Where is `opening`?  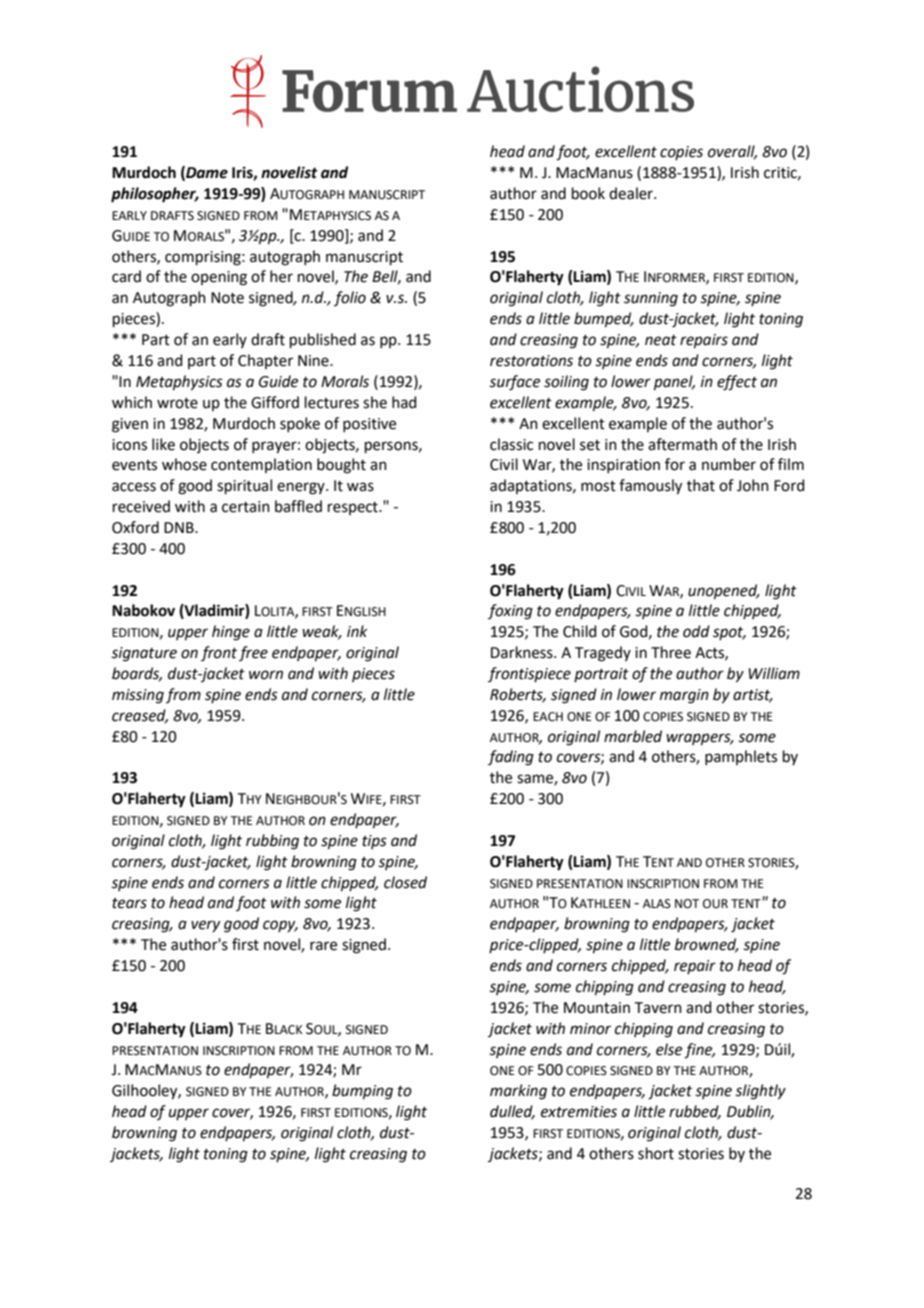 opening is located at coordinates (219, 278).
